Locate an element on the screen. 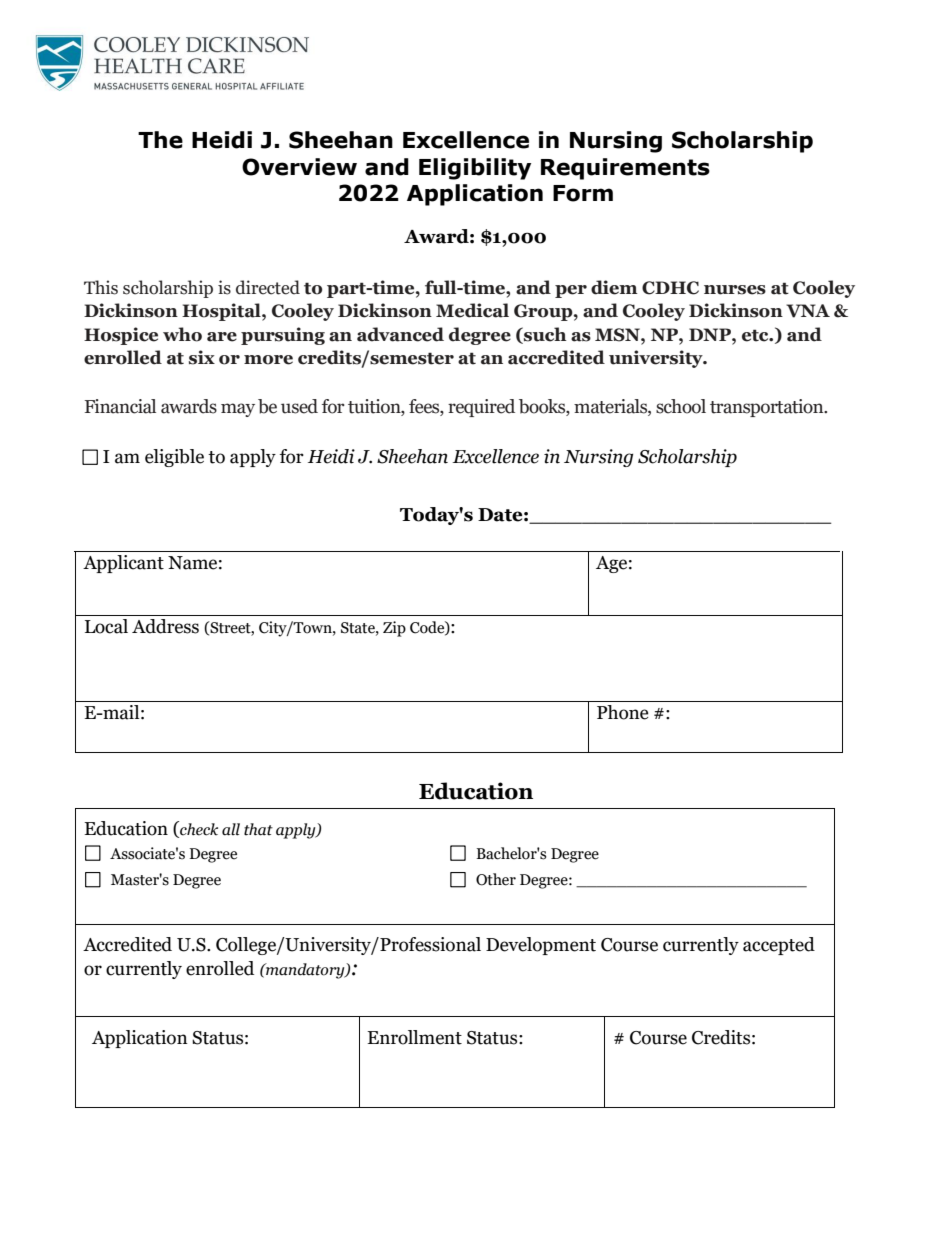 The height and width of the screenshot is (1233, 952). Development is located at coordinates (541, 946).
